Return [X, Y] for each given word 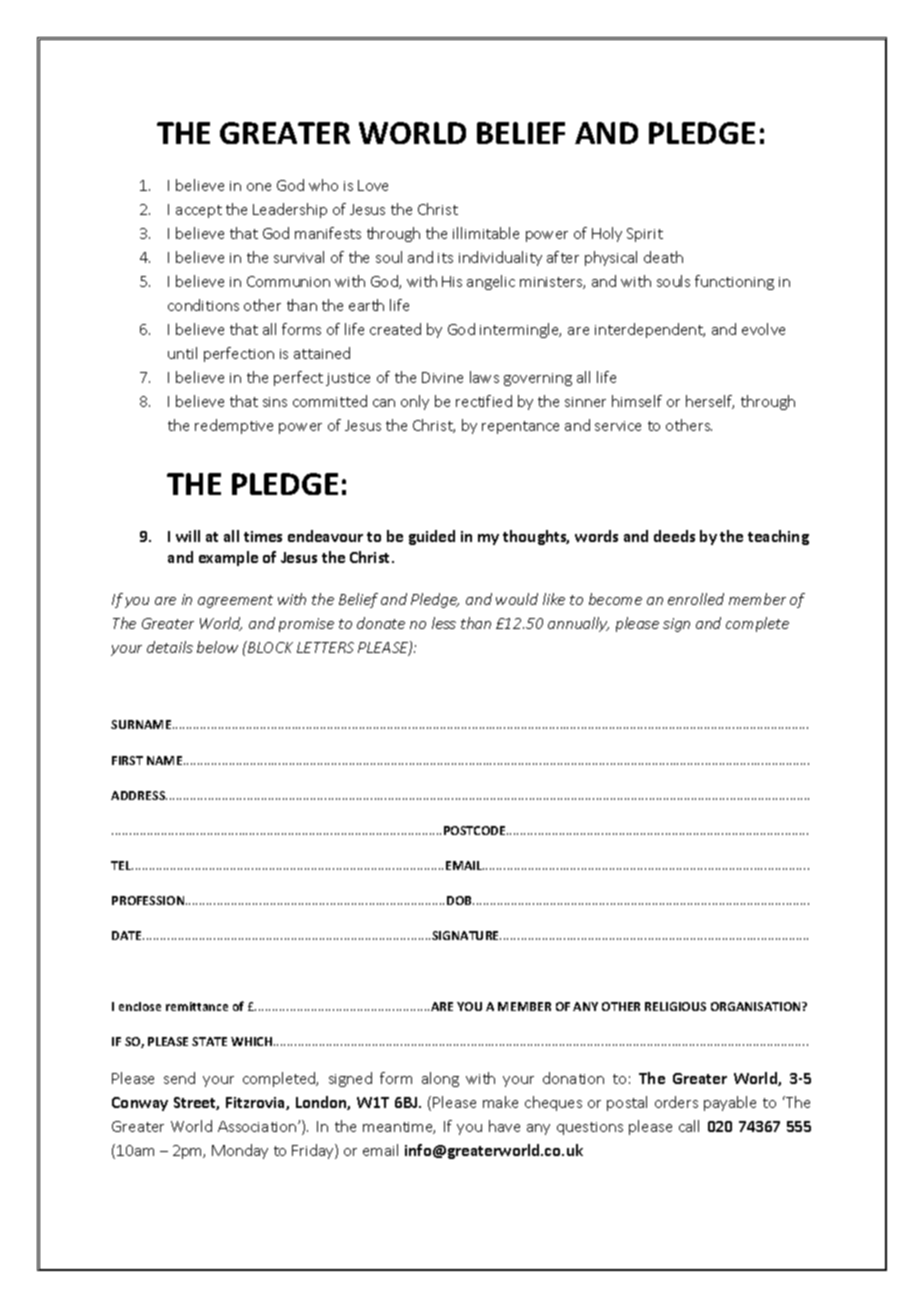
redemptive [234, 426]
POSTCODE [476, 830]
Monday [240, 1151]
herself [710, 402]
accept [199, 211]
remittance [197, 1006]
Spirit [645, 235]
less [444, 623]
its [445, 258]
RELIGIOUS [675, 1006]
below [217, 647]
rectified [484, 401]
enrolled [696, 599]
